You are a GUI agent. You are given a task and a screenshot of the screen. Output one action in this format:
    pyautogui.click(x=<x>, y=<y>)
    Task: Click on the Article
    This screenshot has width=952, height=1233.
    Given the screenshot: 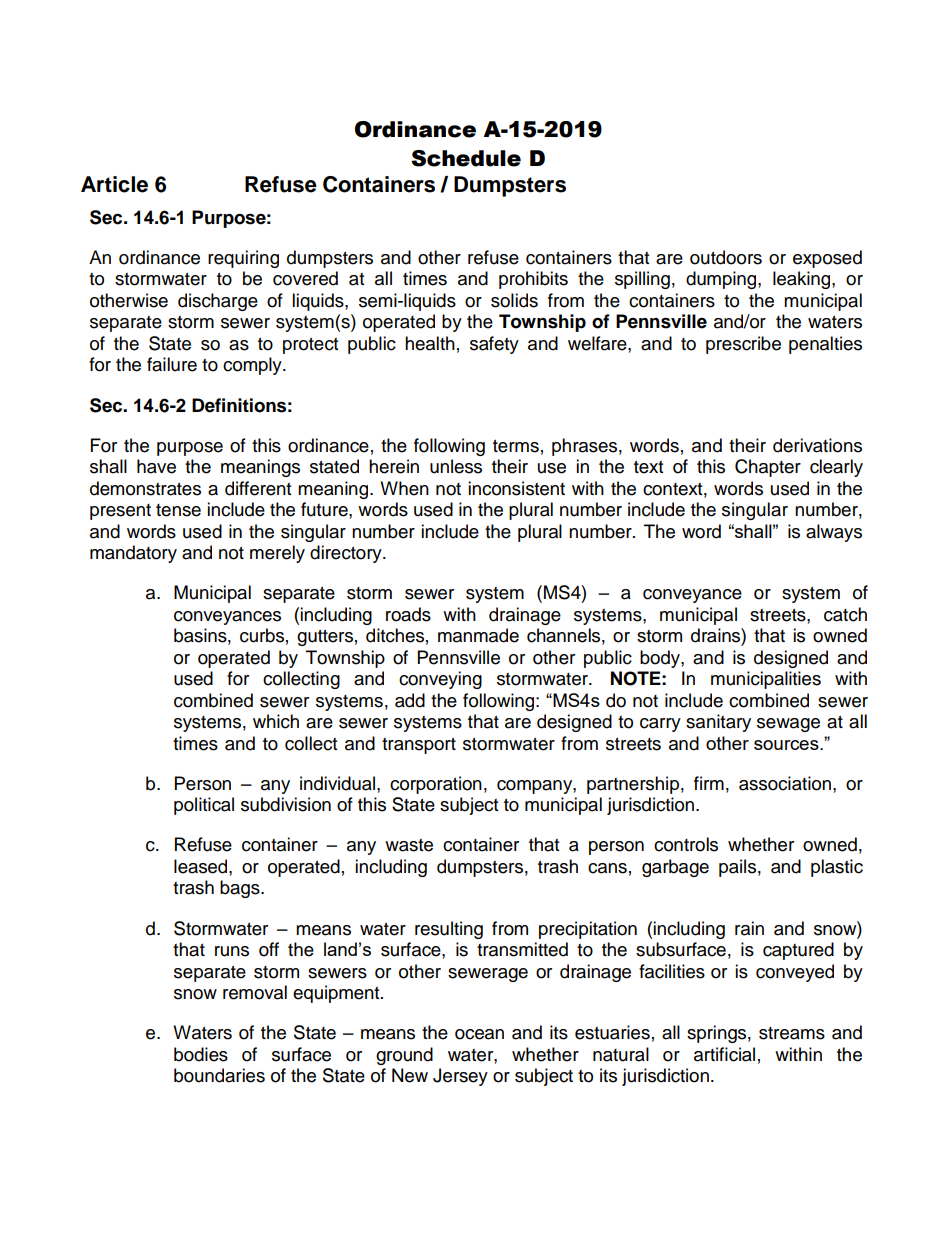 What is the action you would take?
    pyautogui.click(x=114, y=184)
